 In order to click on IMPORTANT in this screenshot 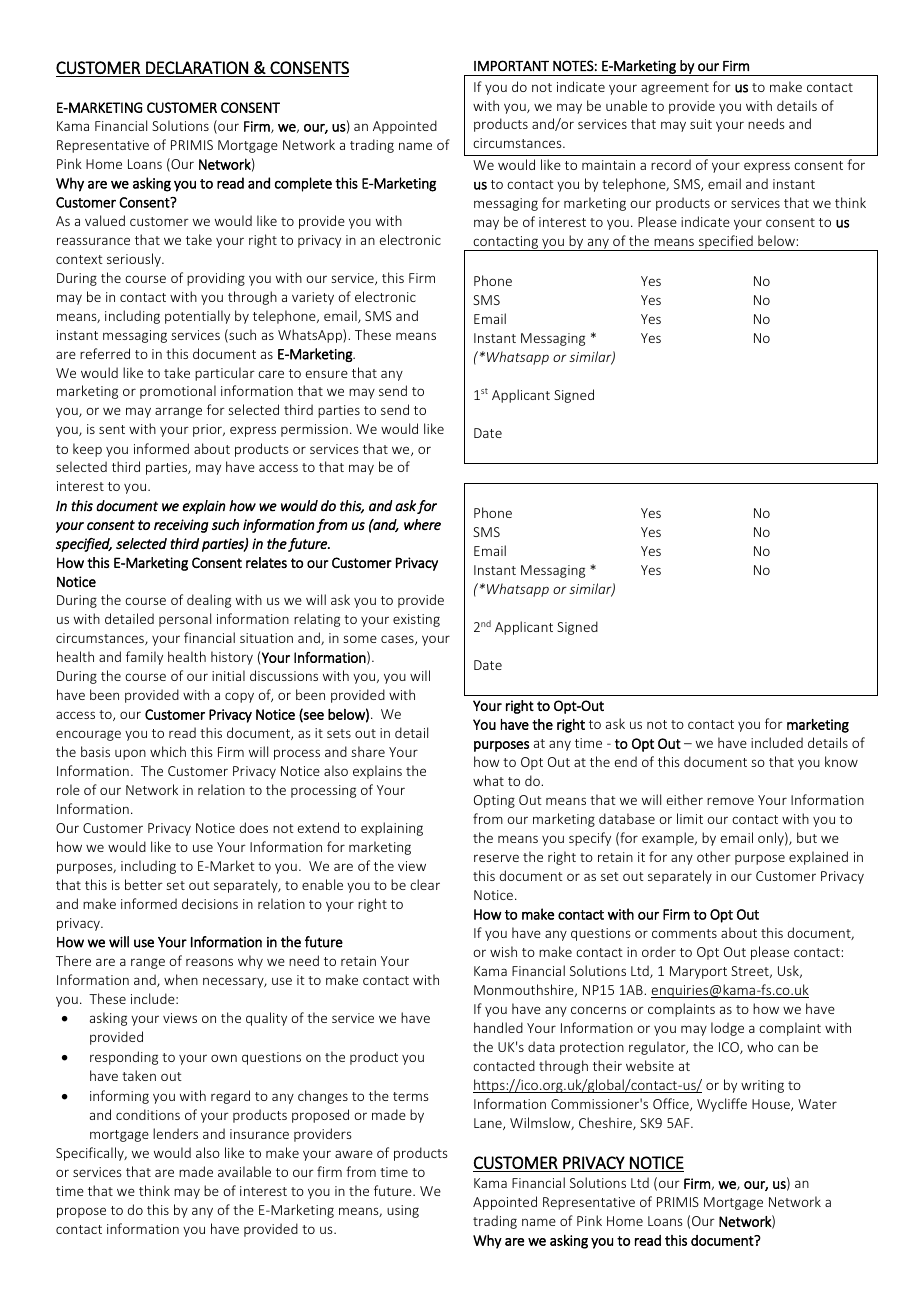, I will do `click(511, 65)`.
